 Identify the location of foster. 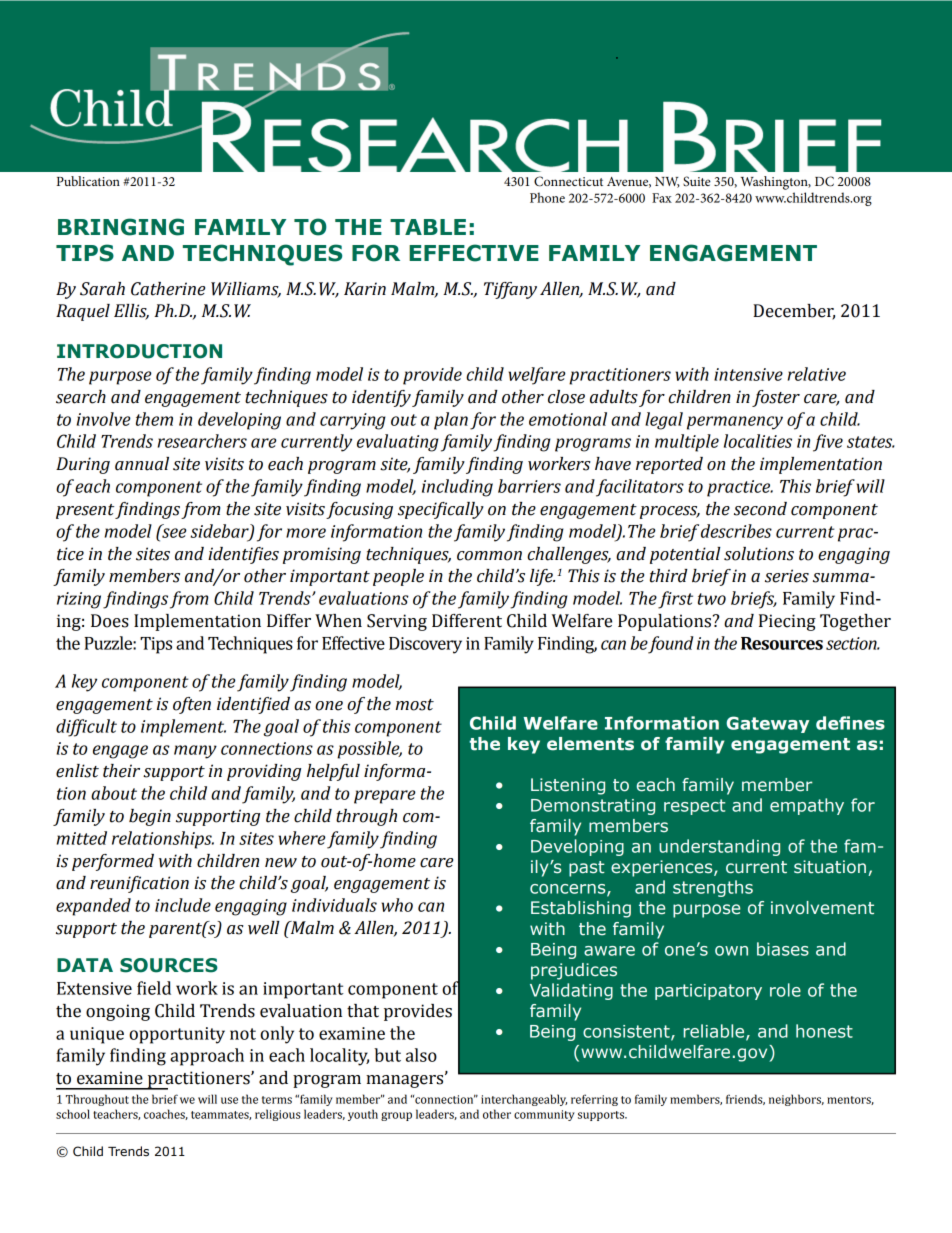
(776, 398).
